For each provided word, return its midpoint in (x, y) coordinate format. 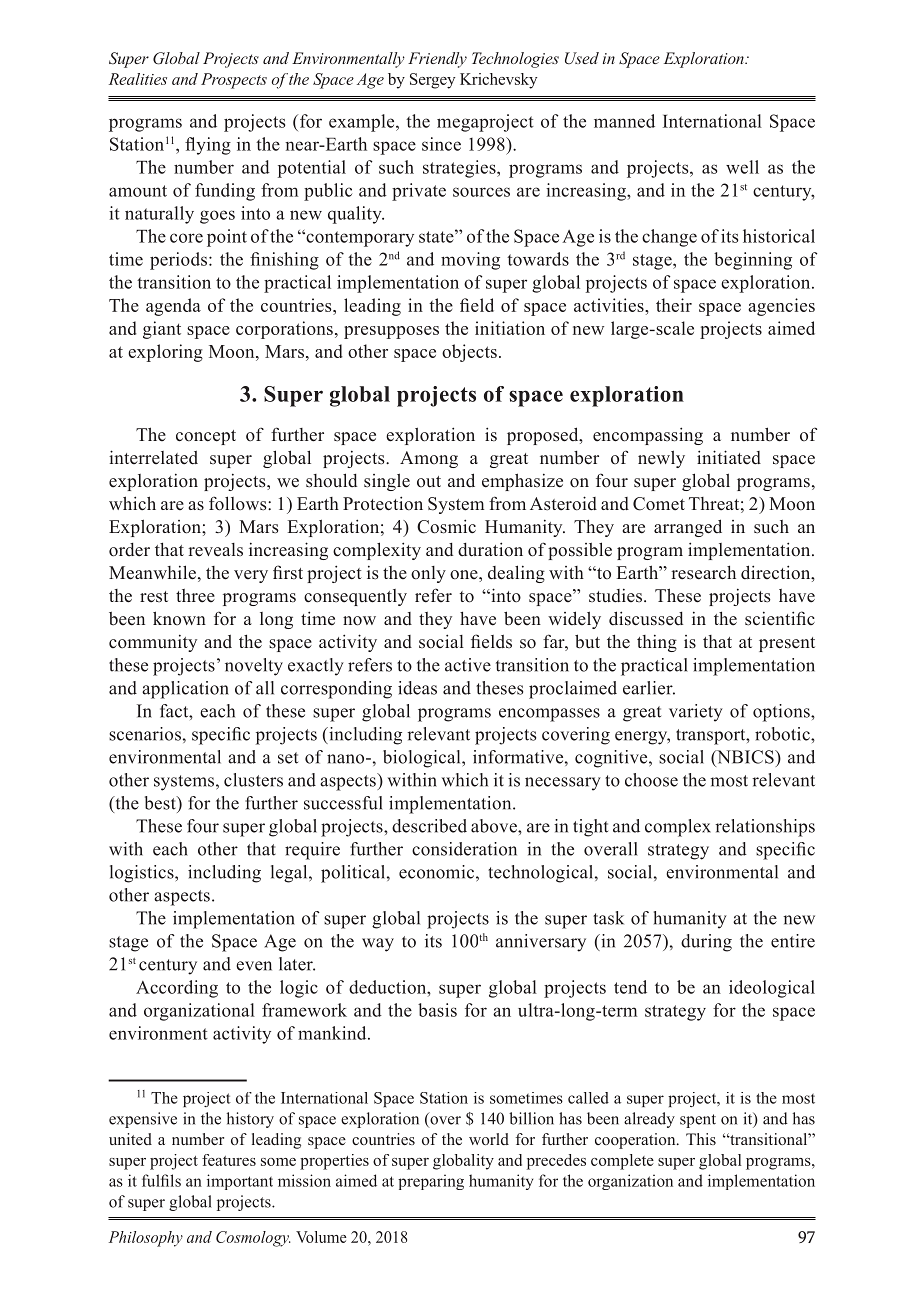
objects (469, 353)
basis (437, 1010)
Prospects (234, 81)
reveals (215, 550)
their (674, 305)
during (706, 943)
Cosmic (446, 526)
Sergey (432, 81)
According (177, 989)
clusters (253, 780)
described (429, 826)
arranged (688, 528)
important (240, 1182)
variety (696, 713)
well (742, 167)
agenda (173, 307)
